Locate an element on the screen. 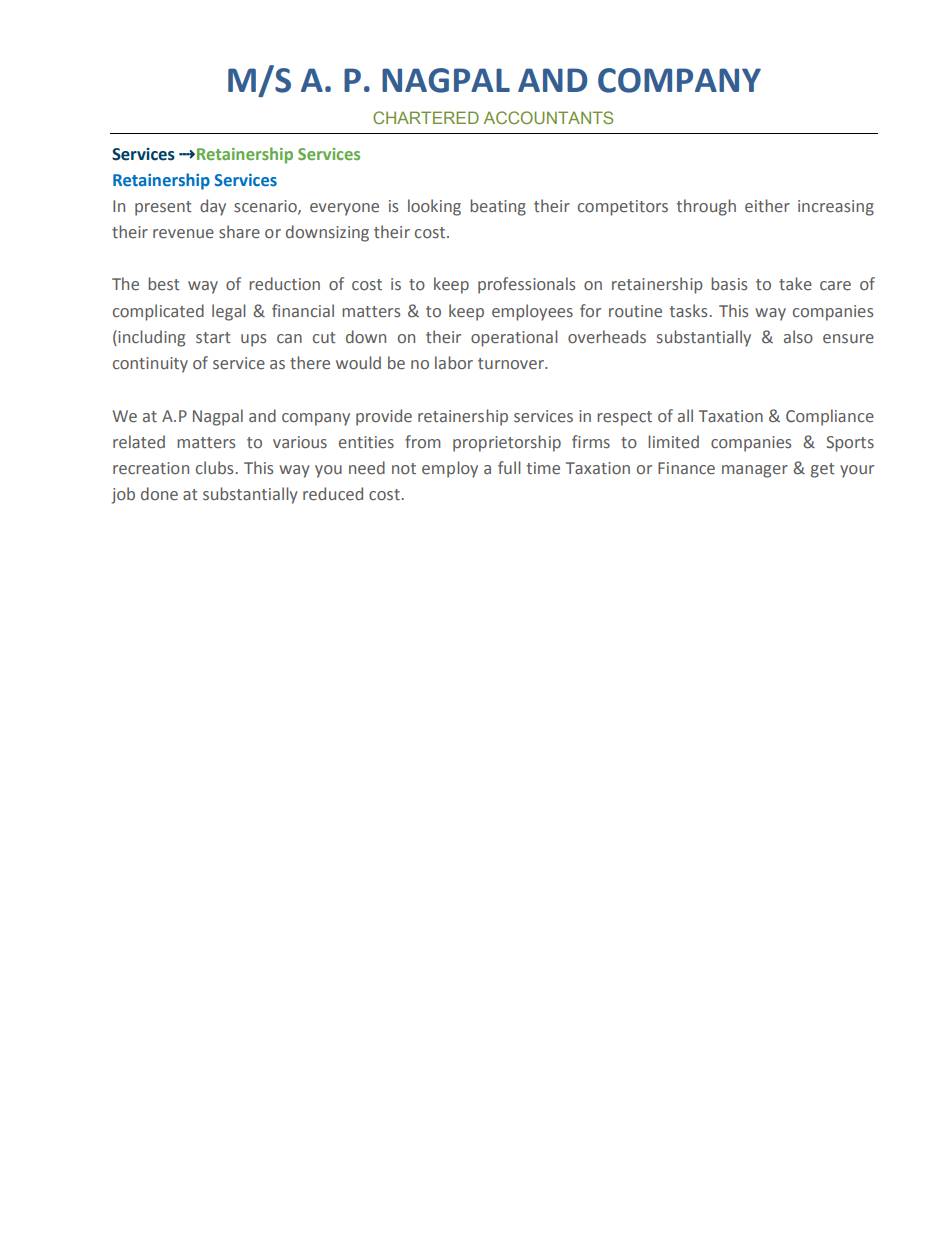 The image size is (952, 1233). either is located at coordinates (767, 206).
